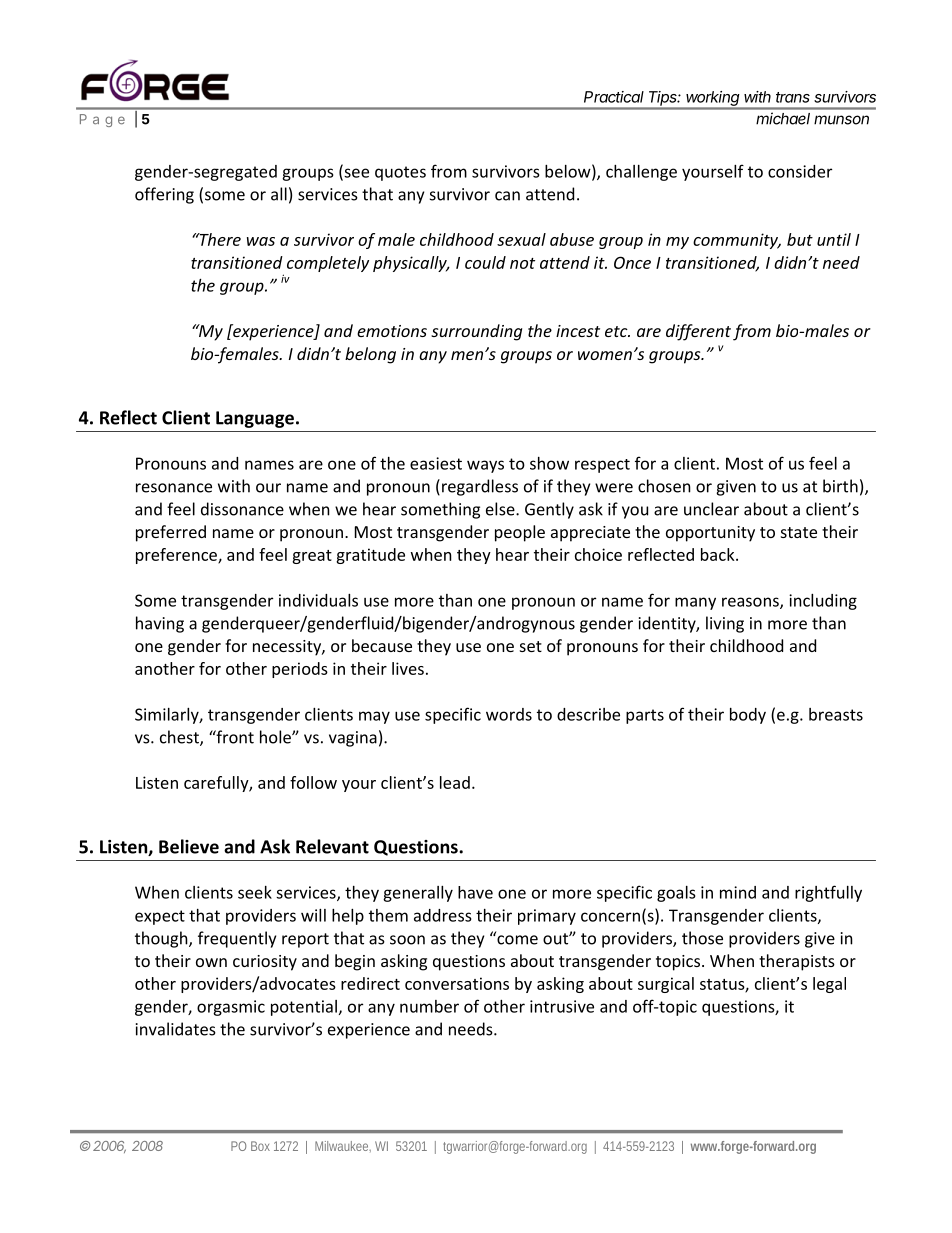  Describe the element at coordinates (400, 173) in the image. I see `quotes` at that location.
